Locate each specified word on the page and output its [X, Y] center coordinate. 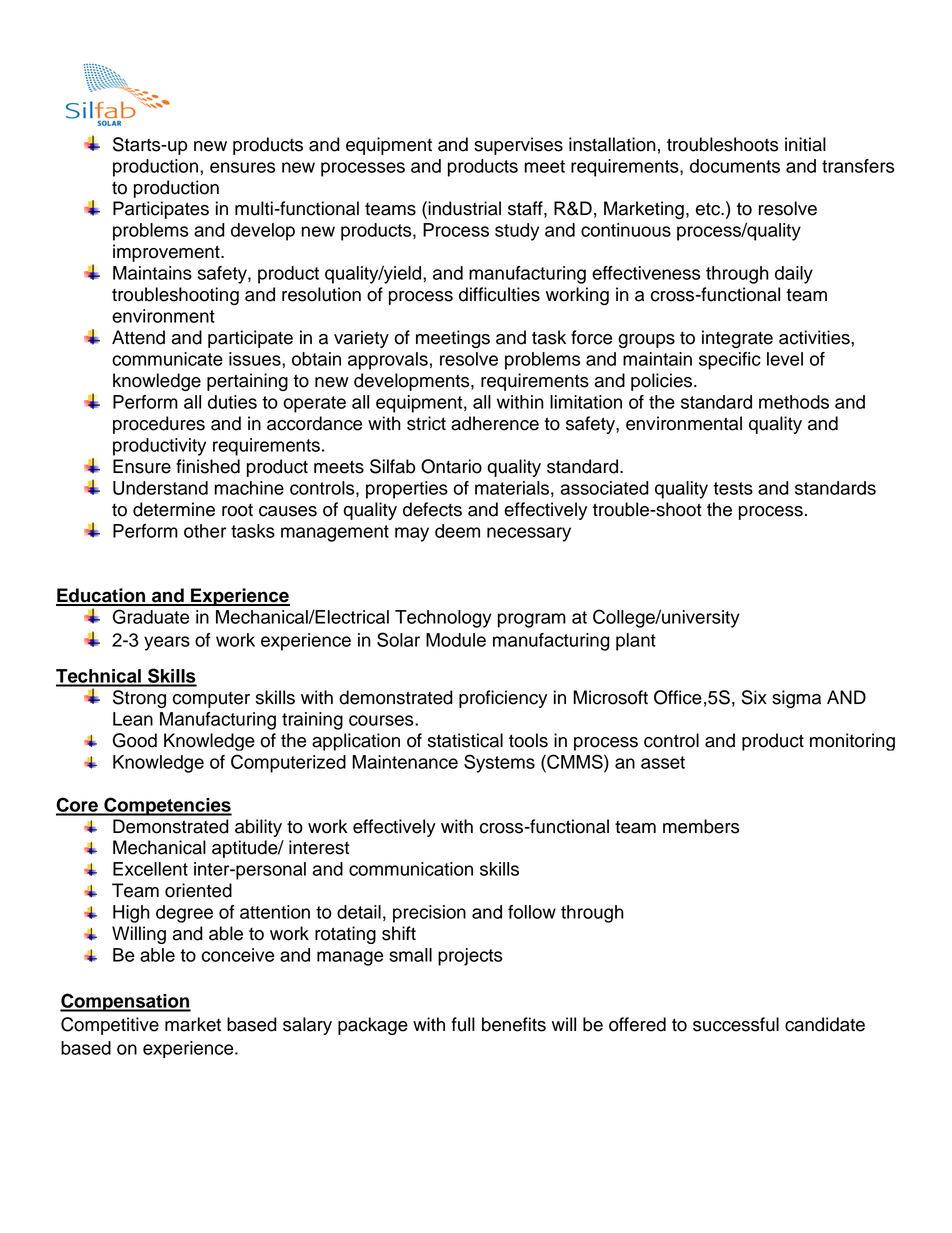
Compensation [125, 1002]
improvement [167, 253]
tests [733, 488]
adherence [495, 423]
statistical [465, 740]
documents [735, 166]
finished [208, 466]
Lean [133, 719]
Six [754, 697]
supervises [518, 146]
